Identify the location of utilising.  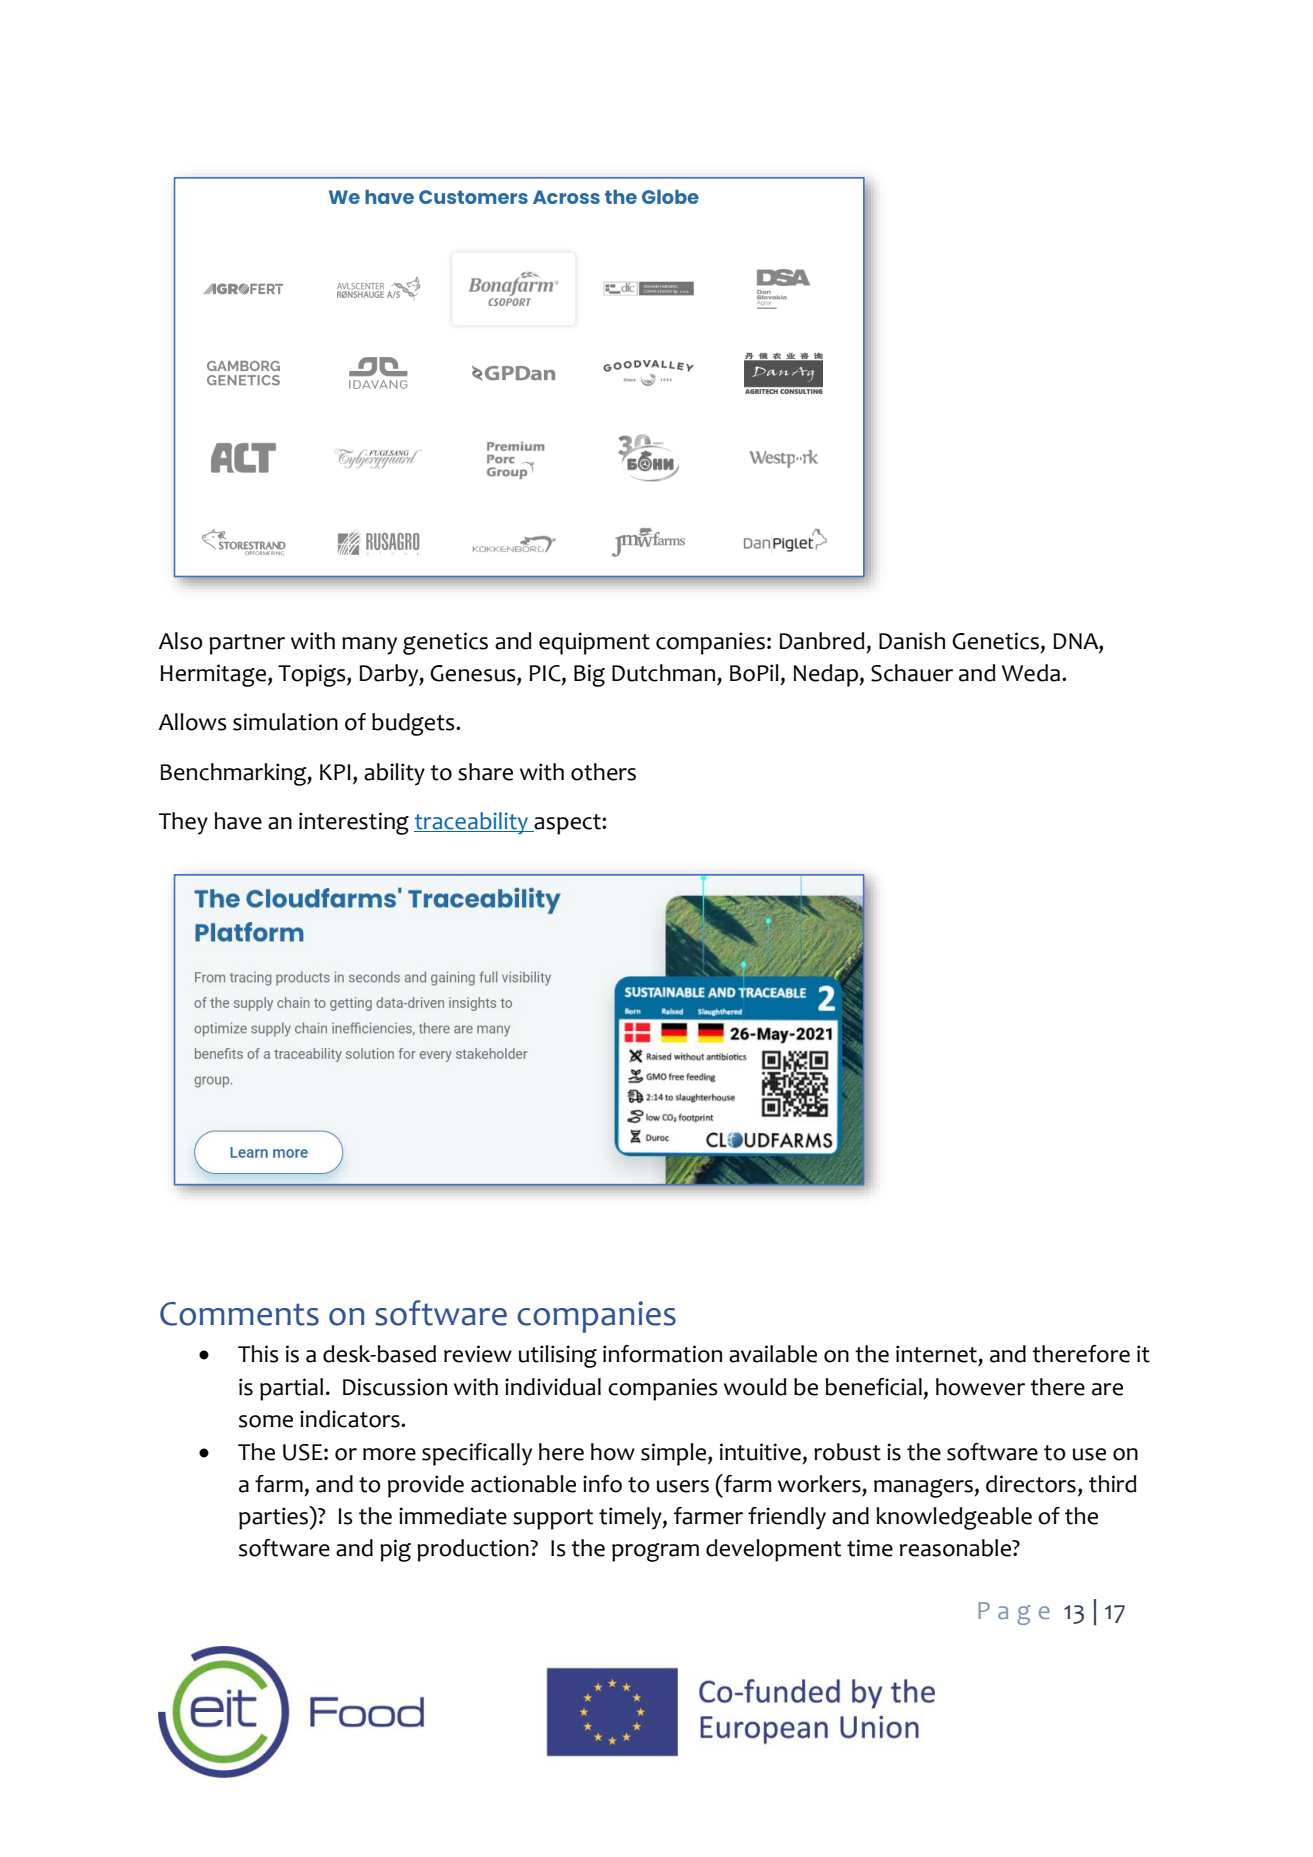
(558, 1356).
